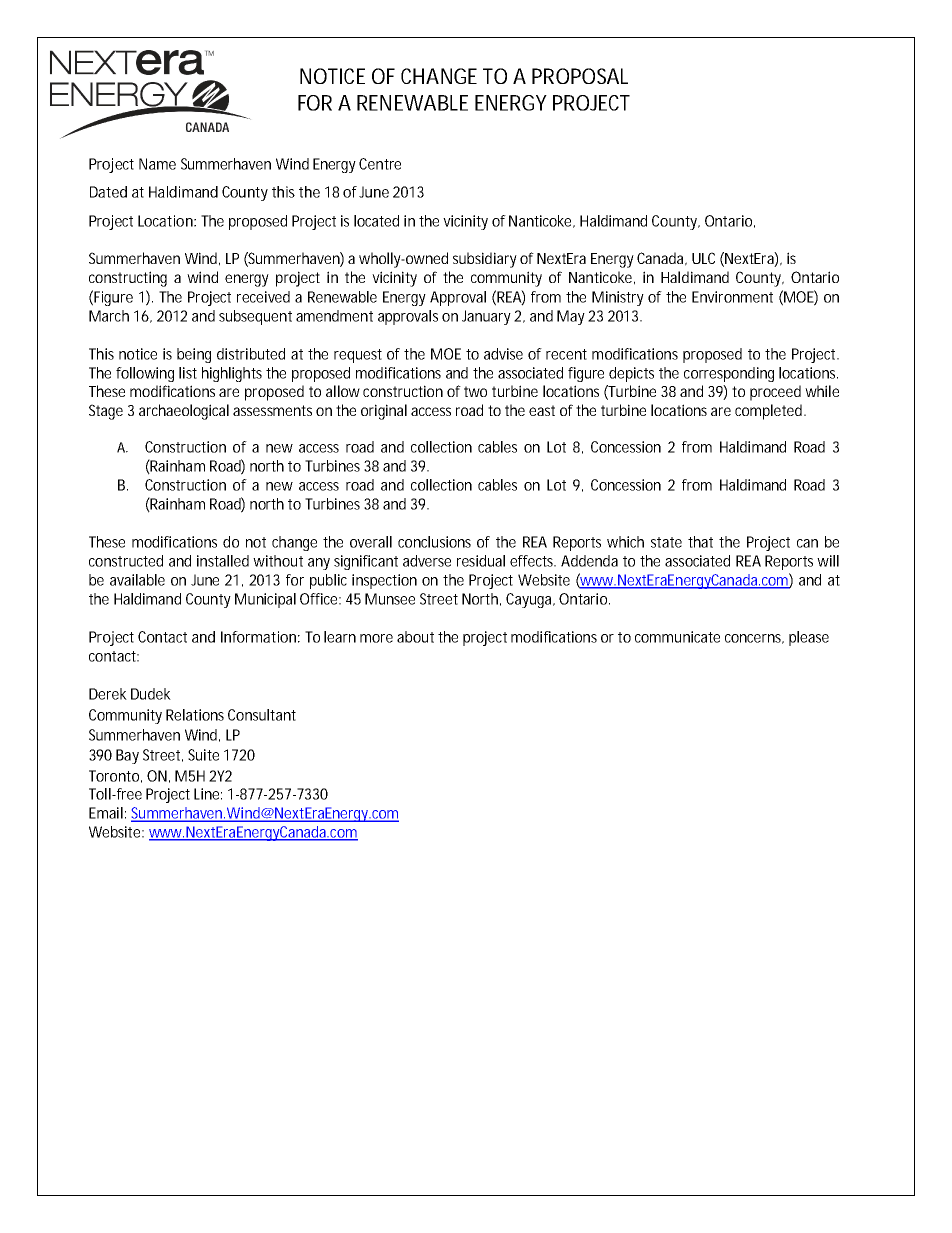 Image resolution: width=952 pixels, height=1233 pixels. Describe the element at coordinates (157, 164) in the image. I see `Name` at that location.
